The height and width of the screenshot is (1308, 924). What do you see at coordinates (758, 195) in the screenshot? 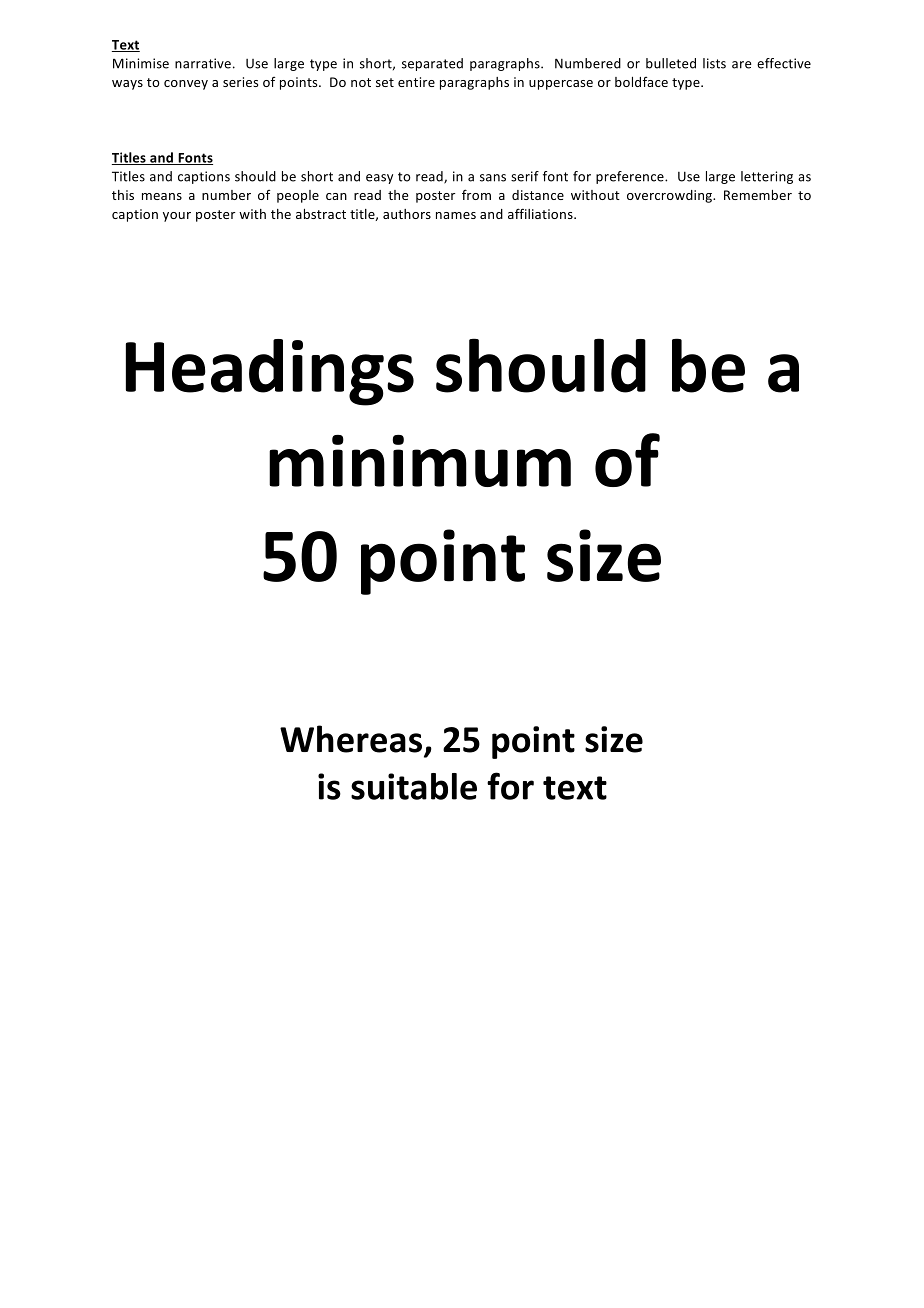
I see `Remember` at bounding box center [758, 195].
